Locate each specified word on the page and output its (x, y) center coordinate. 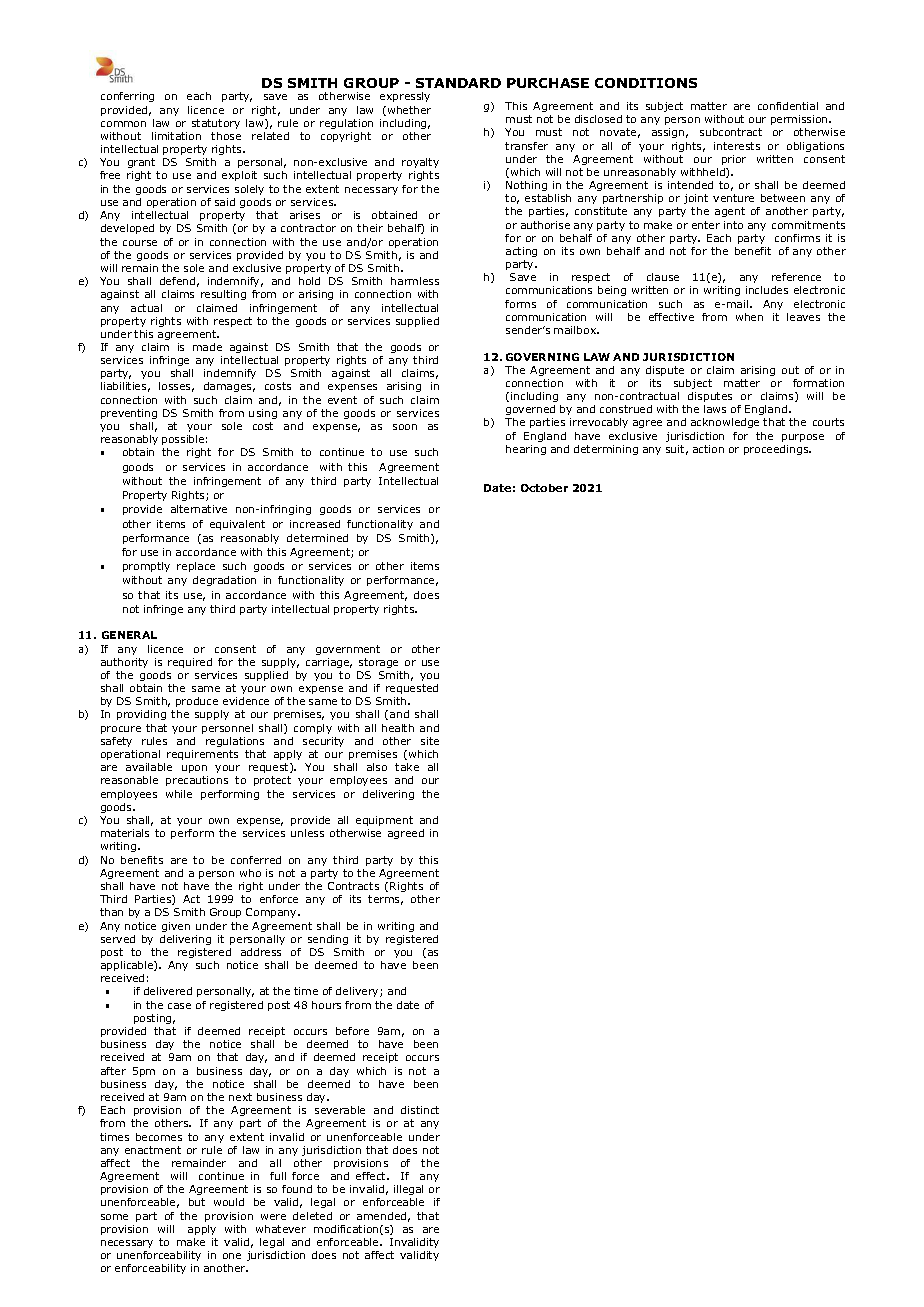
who (250, 873)
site (430, 741)
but (197, 1202)
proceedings (777, 450)
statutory (216, 124)
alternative (199, 509)
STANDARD (458, 83)
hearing (526, 450)
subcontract (731, 132)
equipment (384, 821)
